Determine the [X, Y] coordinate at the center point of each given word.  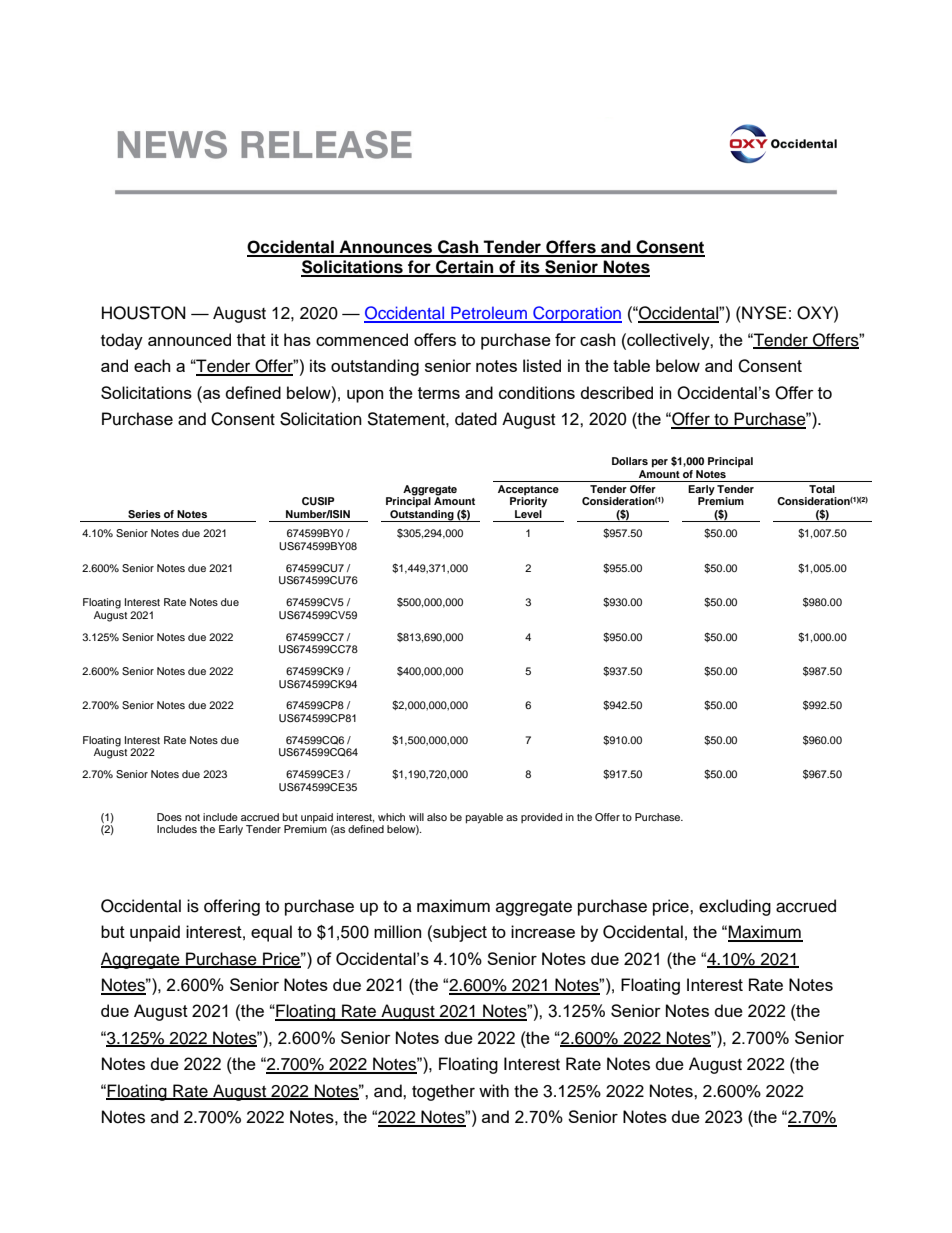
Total [822, 489]
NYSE [763, 313]
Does [169, 817]
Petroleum [489, 314]
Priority [528, 501]
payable [484, 818]
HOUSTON [144, 313]
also [437, 817]
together [443, 1092]
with [494, 1090]
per [660, 463]
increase [543, 931]
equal [271, 933]
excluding [735, 907]
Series [144, 514]
